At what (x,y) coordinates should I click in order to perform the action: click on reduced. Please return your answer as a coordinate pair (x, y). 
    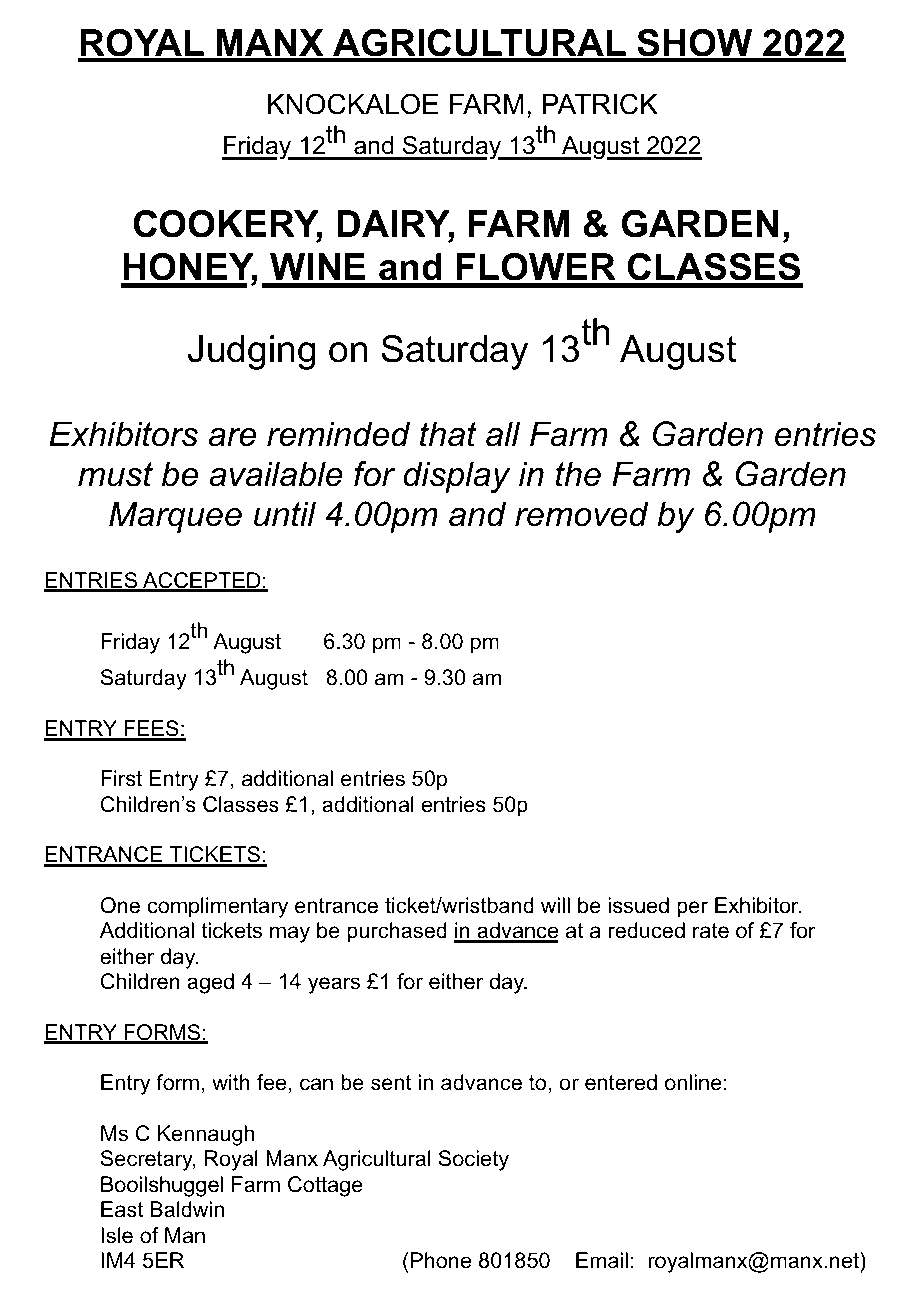
    Looking at the image, I should click on (647, 930).
